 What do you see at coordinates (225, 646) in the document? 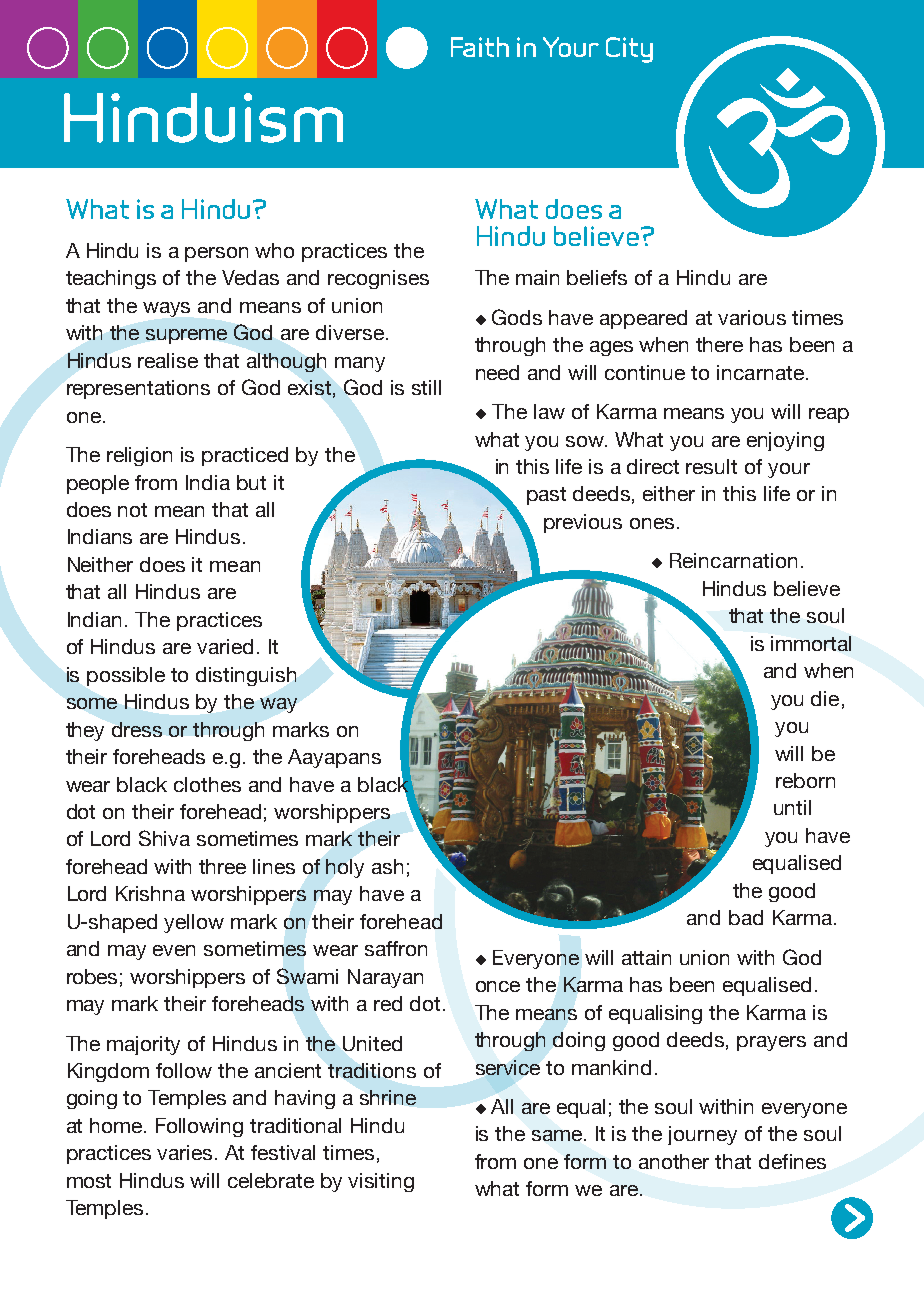
I see `varied` at bounding box center [225, 646].
